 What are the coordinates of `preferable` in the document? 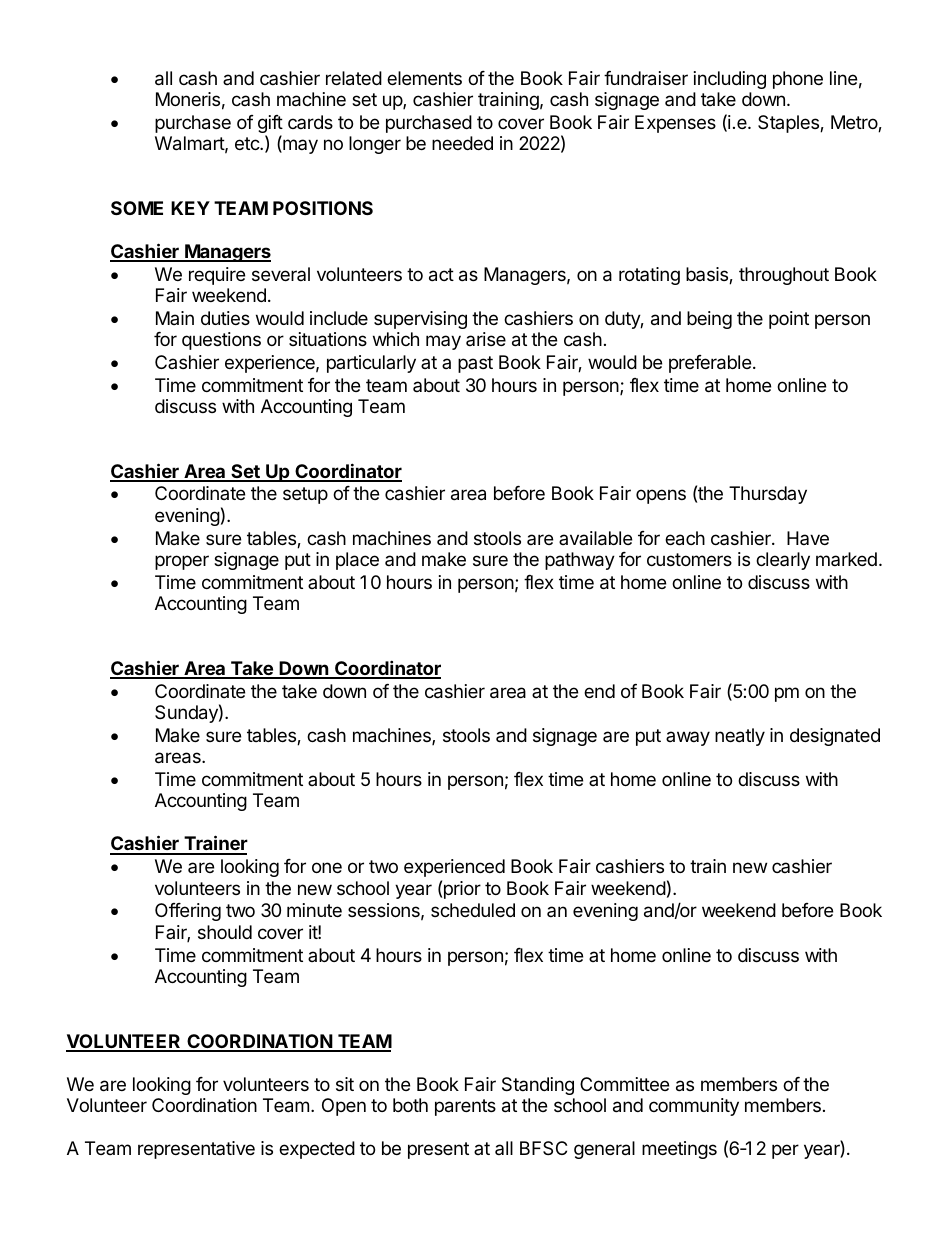 It's located at (710, 364).
